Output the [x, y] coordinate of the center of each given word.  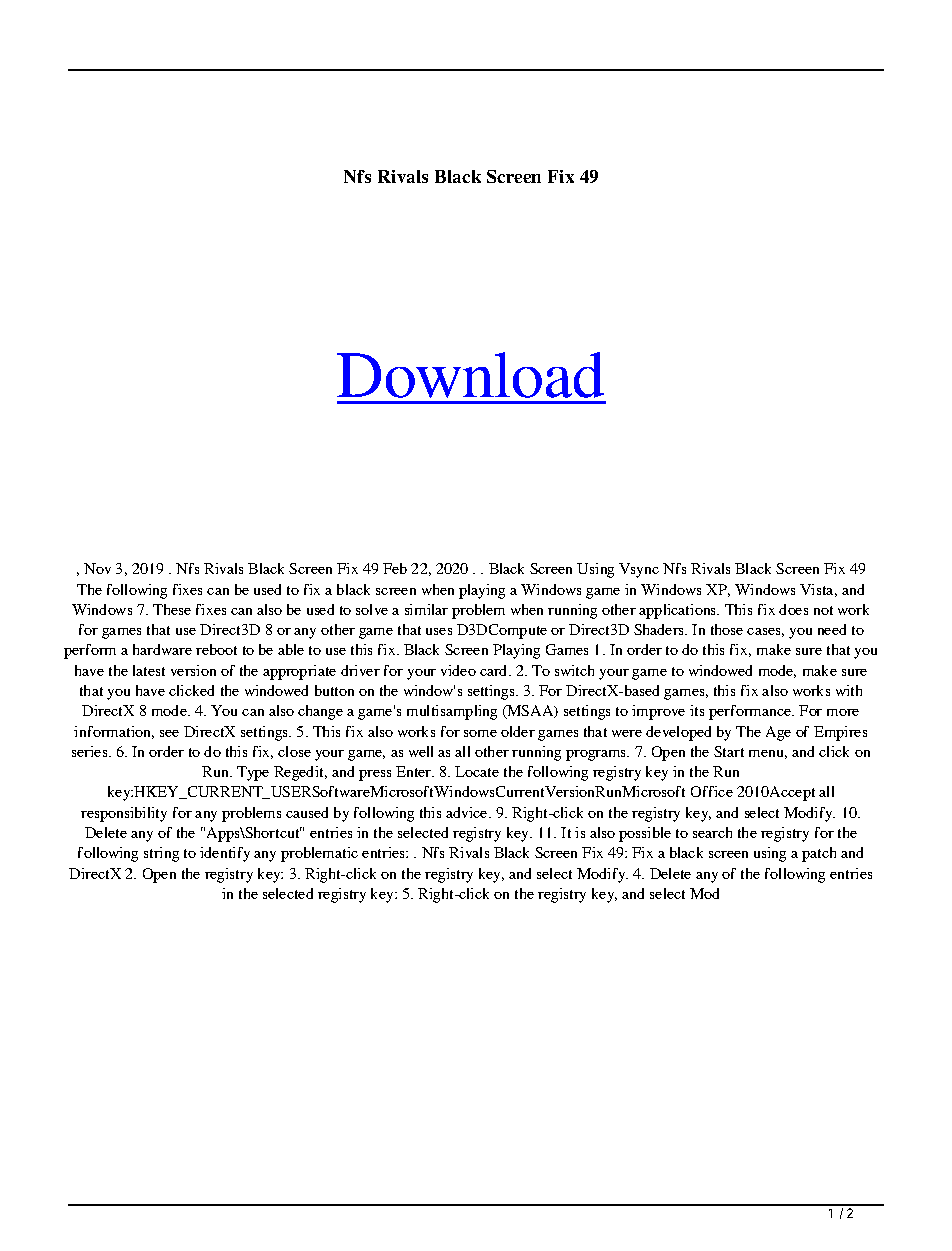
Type [253, 773]
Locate [477, 771]
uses [439, 631]
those [727, 629]
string [161, 854]
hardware [162, 649]
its [697, 710]
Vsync [639, 570]
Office [712, 791]
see [169, 733]
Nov [97, 568]
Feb [395, 568]
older [518, 731]
